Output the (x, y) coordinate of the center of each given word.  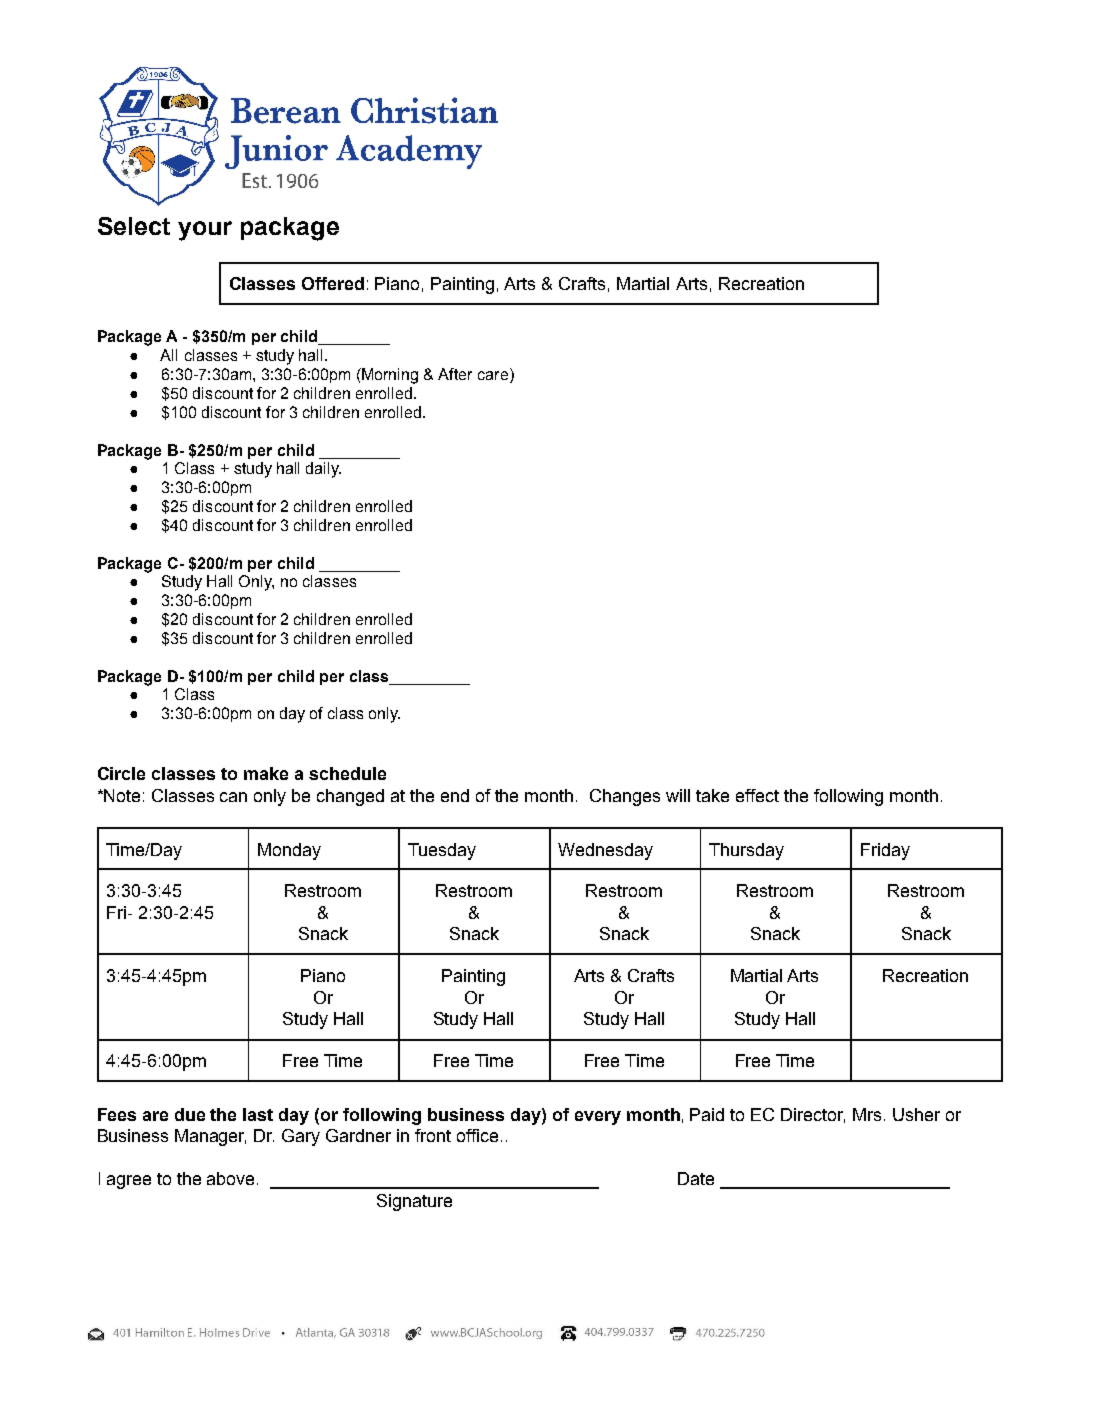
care (493, 375)
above (232, 1178)
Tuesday (442, 851)
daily (323, 470)
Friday (885, 851)
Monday (289, 851)
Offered (333, 283)
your (205, 231)
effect (757, 795)
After (455, 374)
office (477, 1135)
